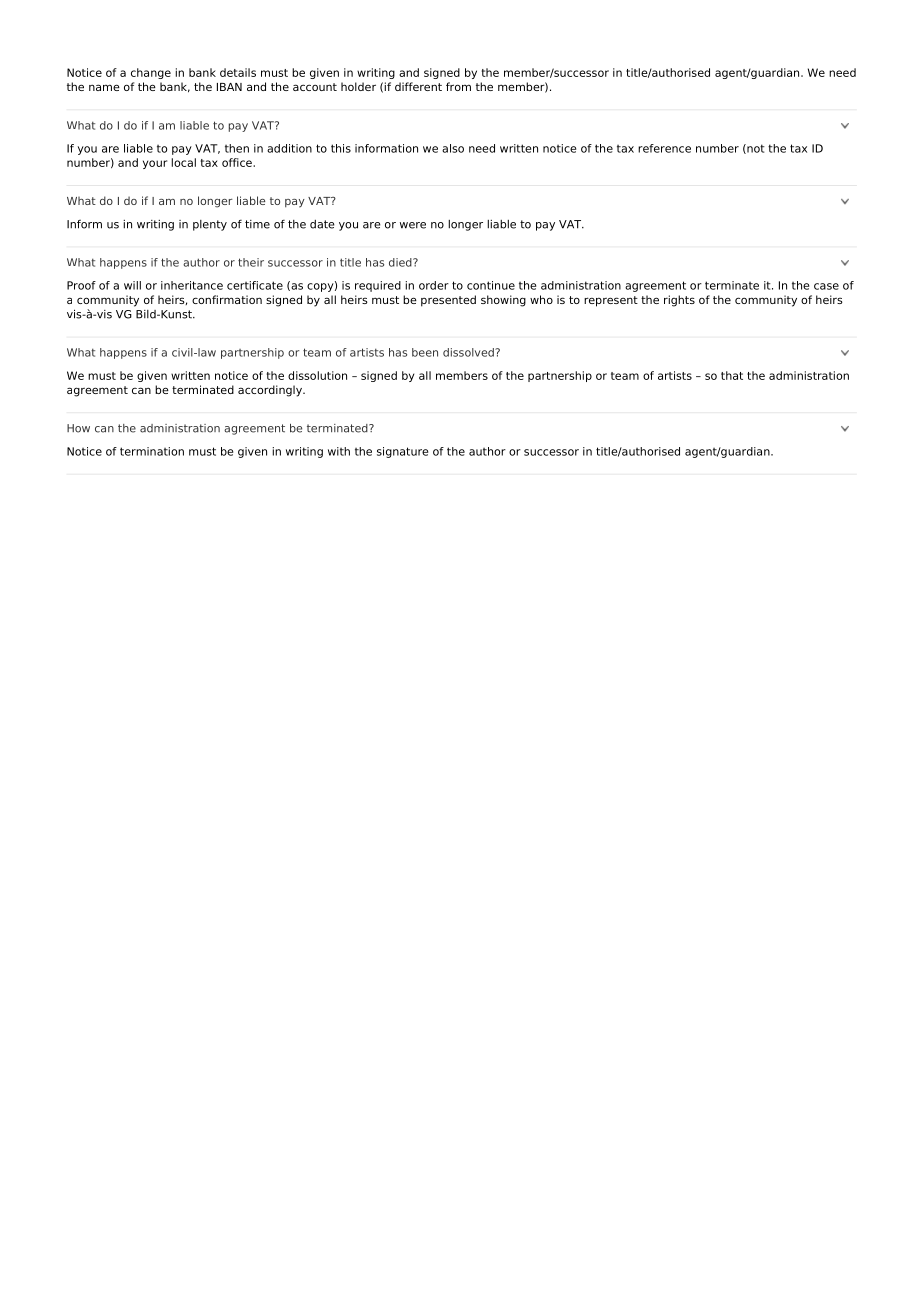 The height and width of the screenshot is (1308, 924). Describe the element at coordinates (448, 301) in the screenshot. I see `presented` at that location.
